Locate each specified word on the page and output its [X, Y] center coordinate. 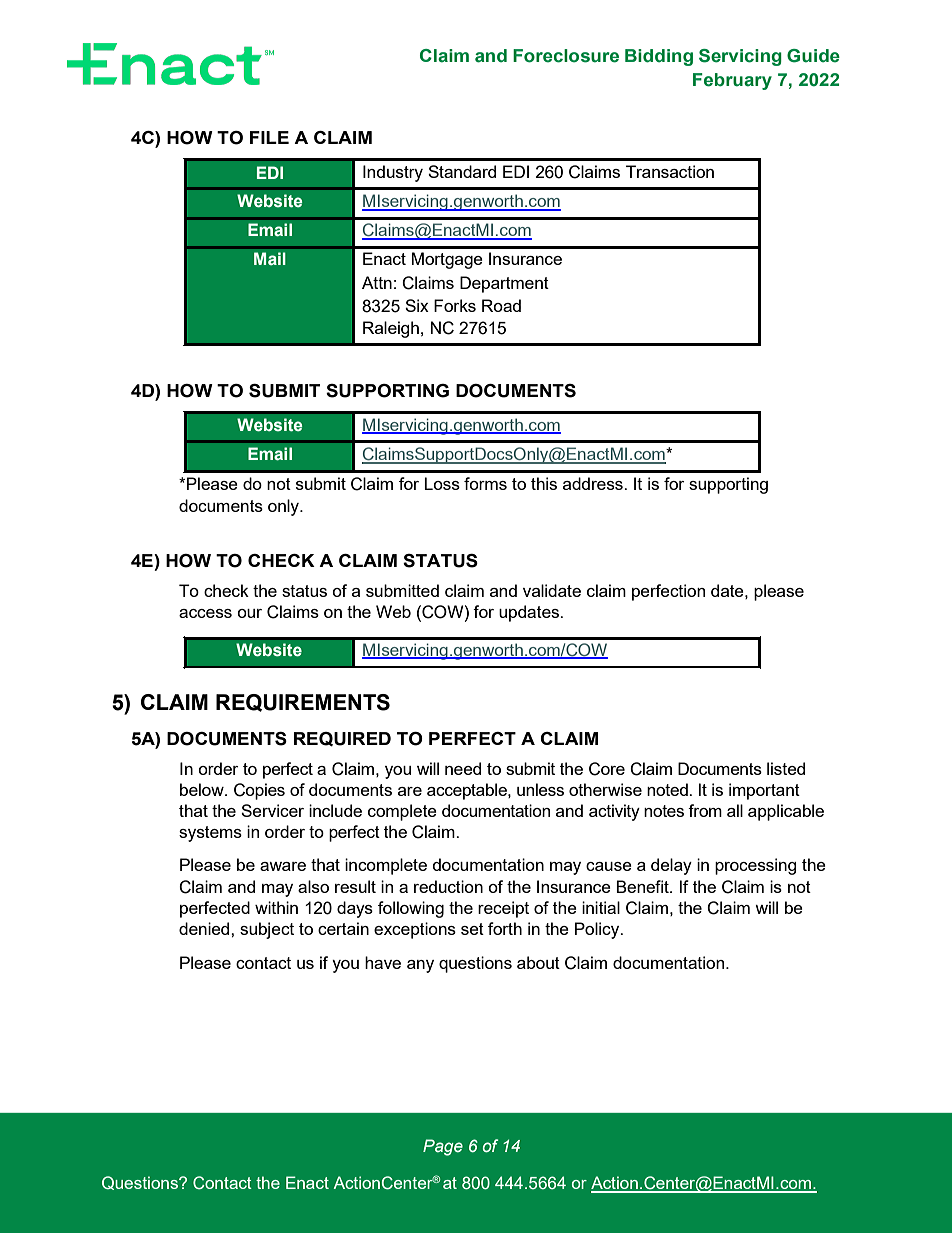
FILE [269, 137]
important [764, 791]
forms [485, 483]
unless [540, 789]
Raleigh [391, 329]
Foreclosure [566, 56]
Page [443, 1147]
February [732, 81]
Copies [259, 791]
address [594, 483]
